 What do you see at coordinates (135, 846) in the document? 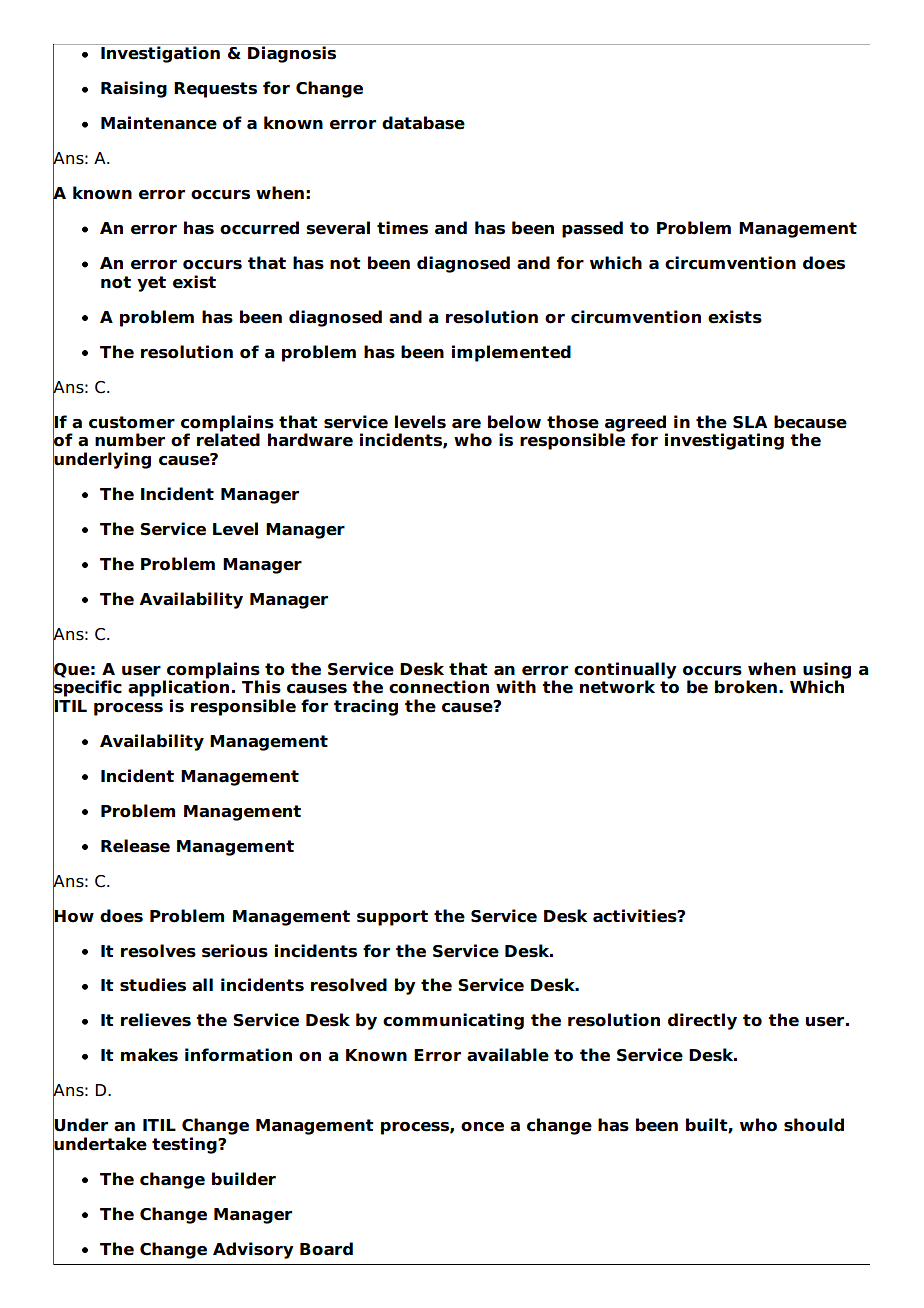
I see `Release` at bounding box center [135, 846].
